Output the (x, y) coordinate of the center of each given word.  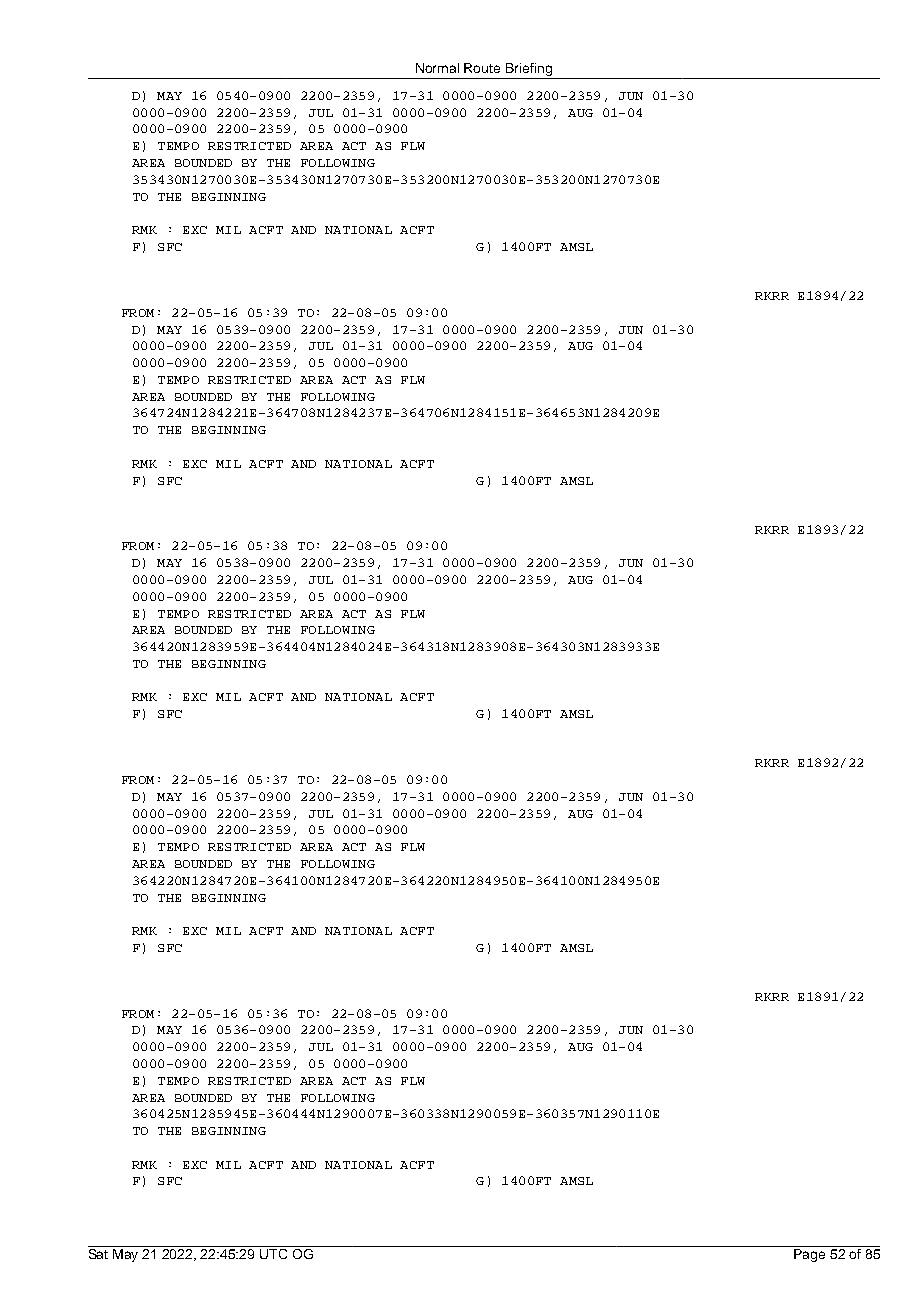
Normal (437, 68)
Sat (99, 1252)
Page (809, 1255)
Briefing (529, 69)
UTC (274, 1252)
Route (482, 68)
